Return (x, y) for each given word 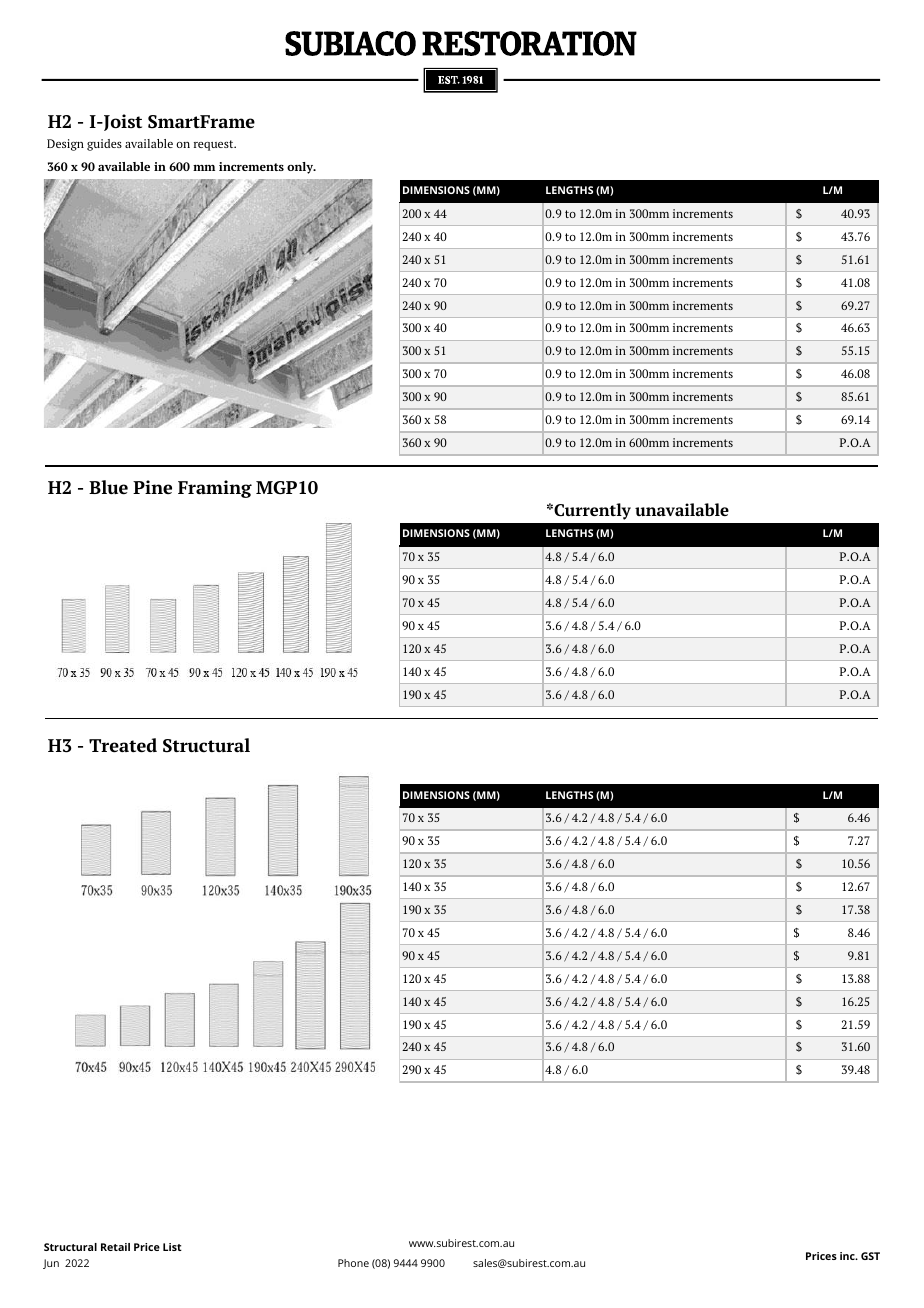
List (172, 1247)
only (301, 168)
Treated (123, 745)
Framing (215, 489)
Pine (152, 487)
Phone (353, 1263)
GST (870, 1256)
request (215, 145)
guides (104, 145)
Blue (108, 487)
